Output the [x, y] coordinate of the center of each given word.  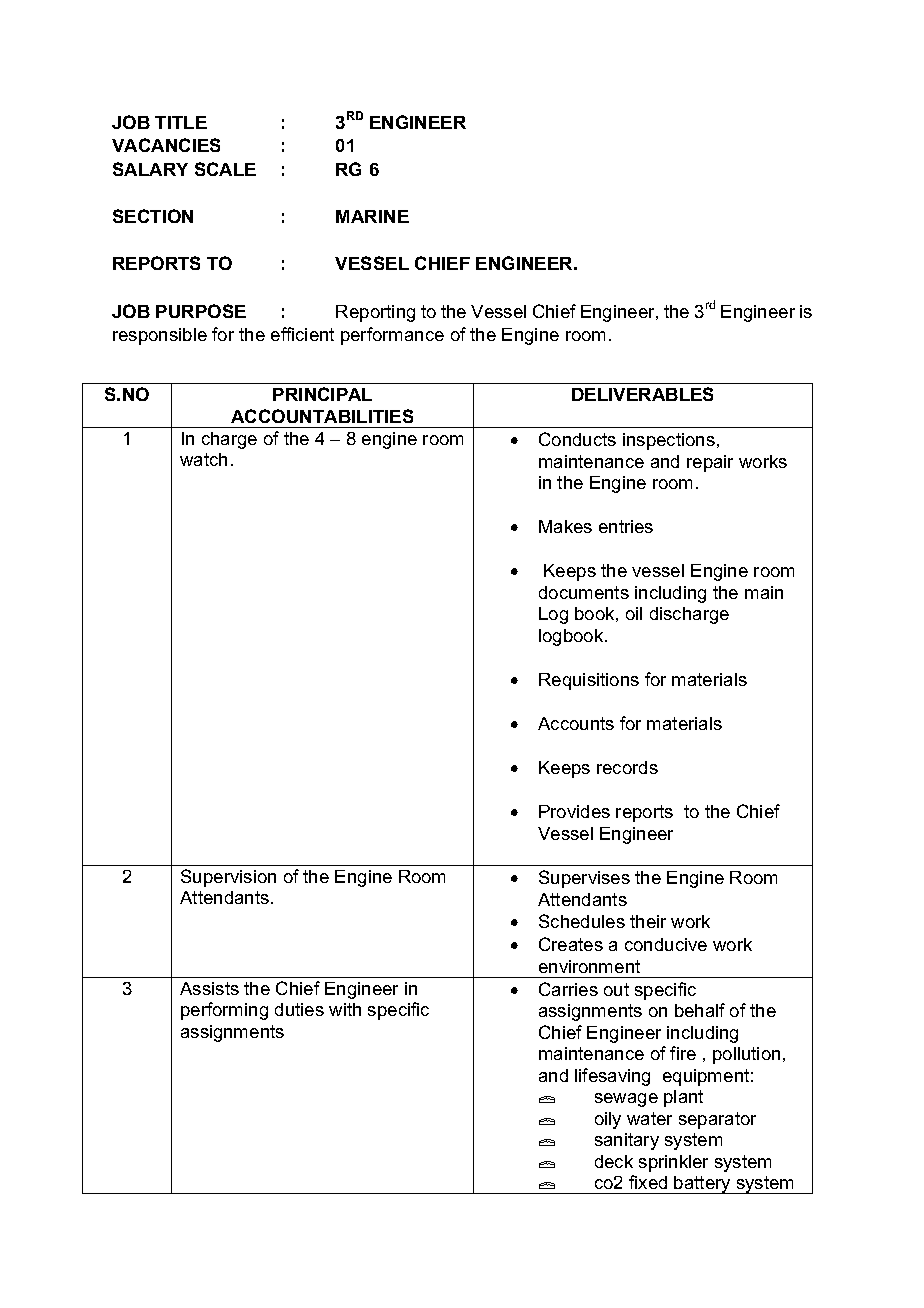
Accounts [576, 723]
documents [584, 592]
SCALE [225, 169]
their [648, 921]
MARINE [372, 216]
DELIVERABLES [642, 394]
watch [203, 459]
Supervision [228, 878]
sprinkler [673, 1163]
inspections [669, 441]
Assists [209, 988]
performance [392, 336]
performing [224, 1011]
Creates [571, 944]
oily [608, 1120]
